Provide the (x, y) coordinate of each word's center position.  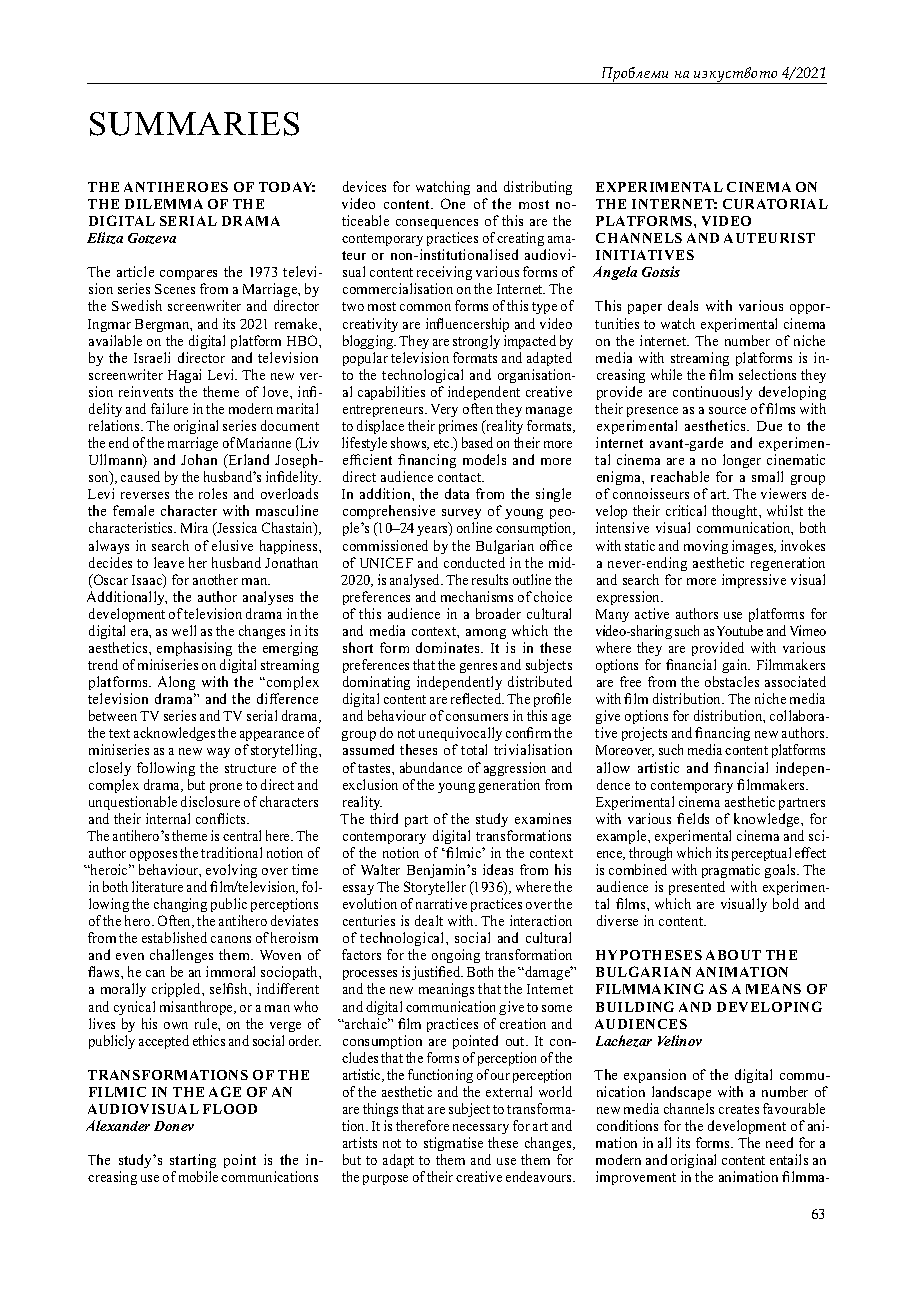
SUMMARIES (194, 124)
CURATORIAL (775, 204)
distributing (538, 188)
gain (736, 666)
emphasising (194, 649)
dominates (449, 647)
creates (739, 1109)
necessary (481, 1129)
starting (193, 1163)
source (727, 410)
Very (444, 410)
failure (169, 408)
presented (697, 888)
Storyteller (435, 888)
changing (180, 905)
